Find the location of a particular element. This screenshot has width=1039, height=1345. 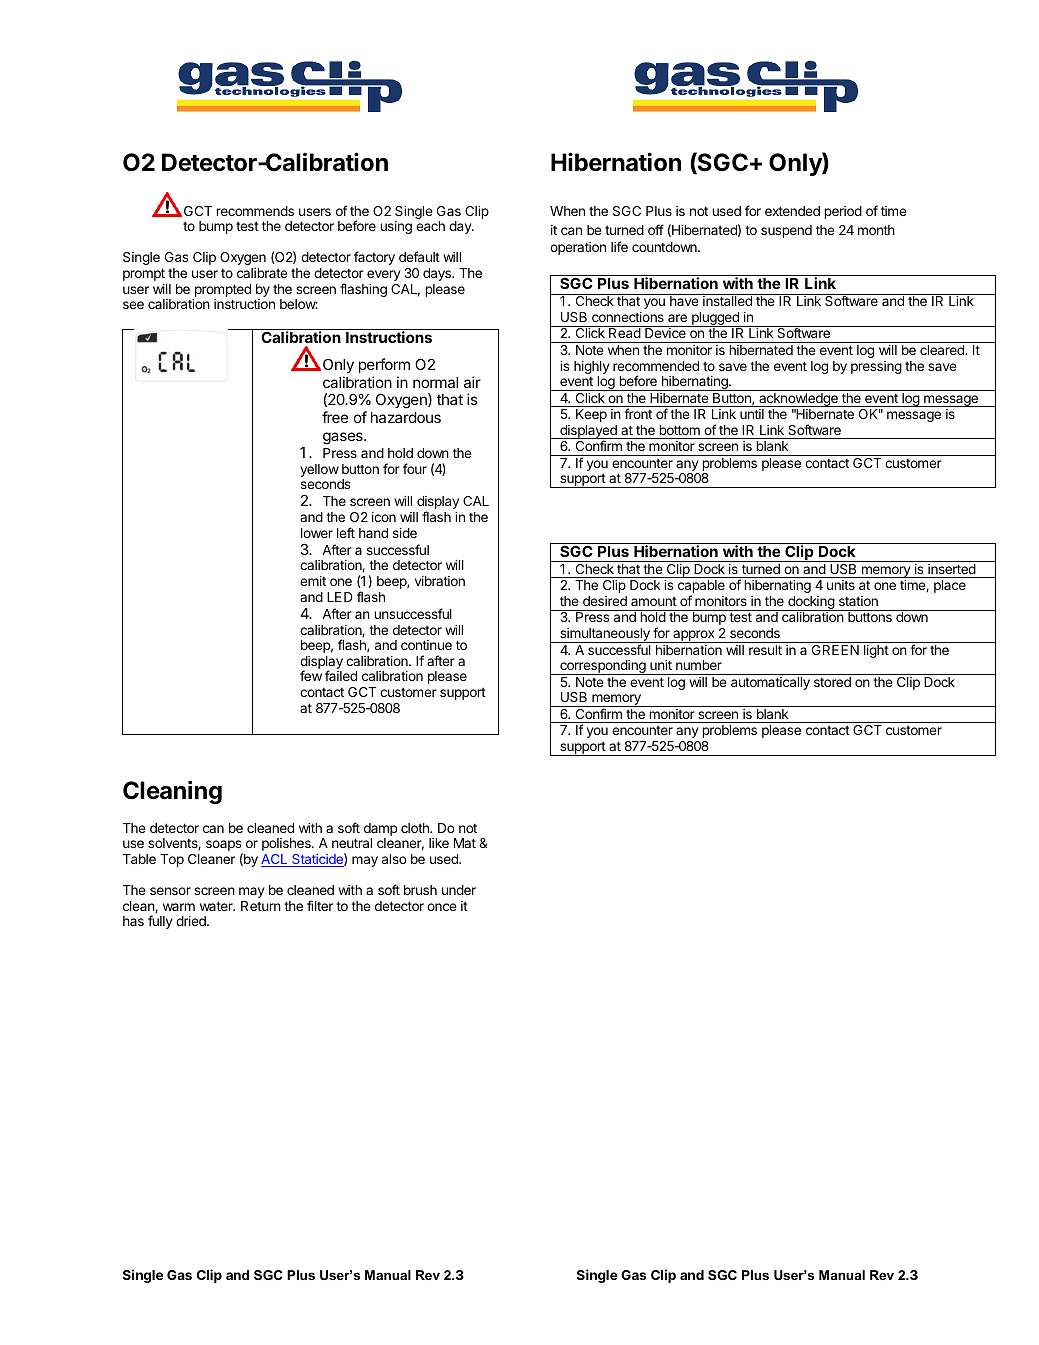

air is located at coordinates (472, 382).
